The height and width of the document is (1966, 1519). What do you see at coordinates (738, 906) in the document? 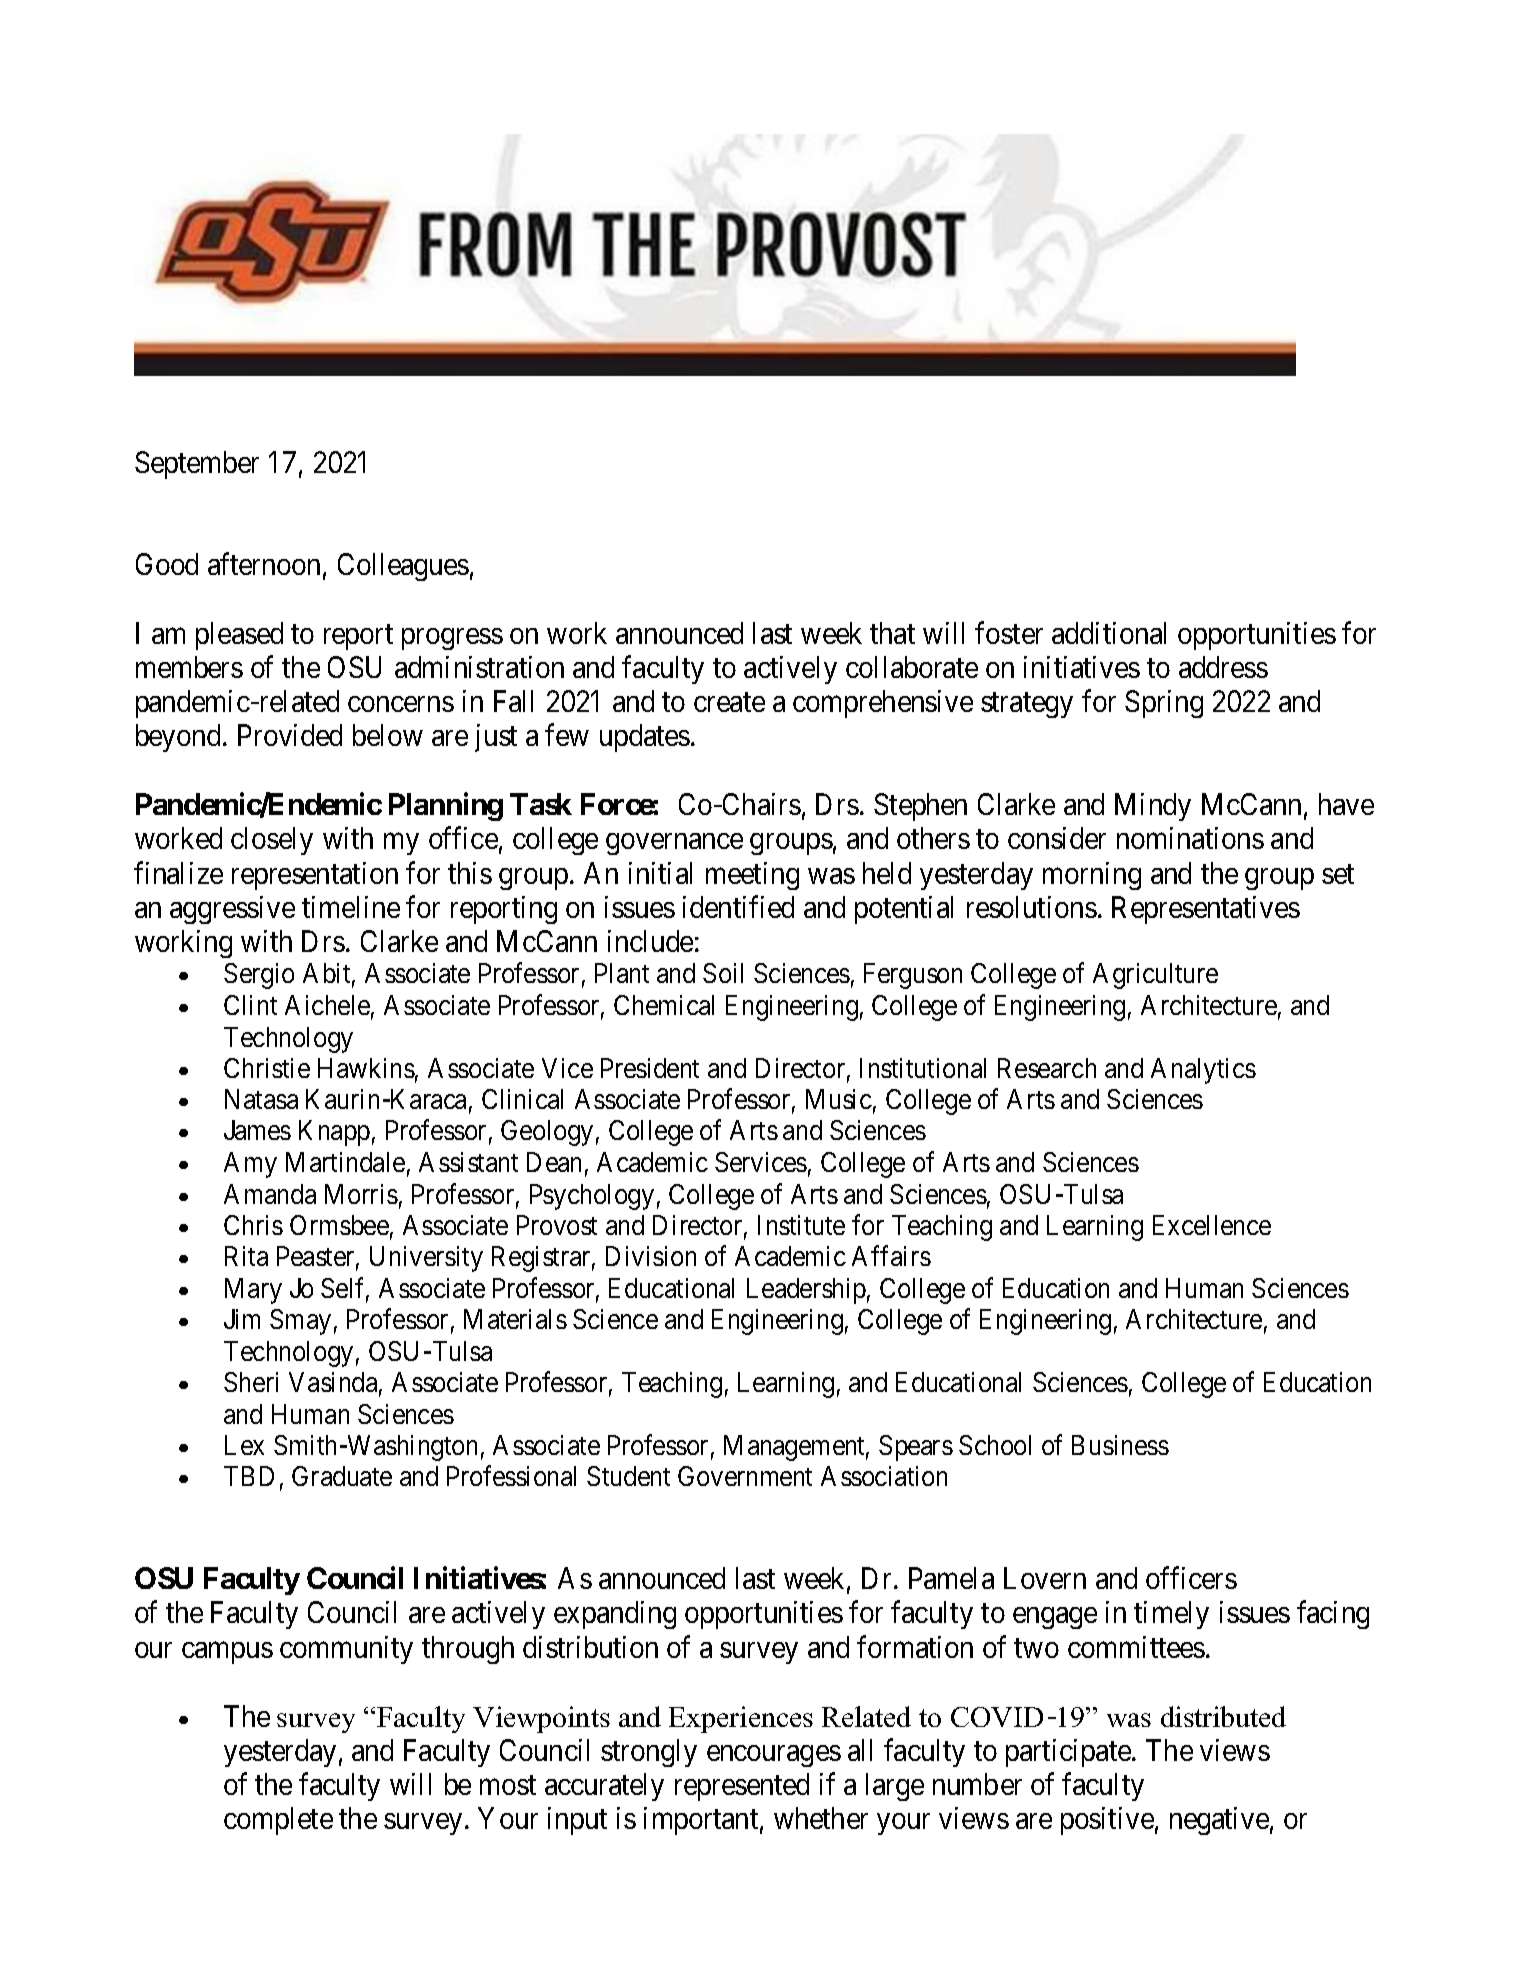
I see `identified` at bounding box center [738, 906].
